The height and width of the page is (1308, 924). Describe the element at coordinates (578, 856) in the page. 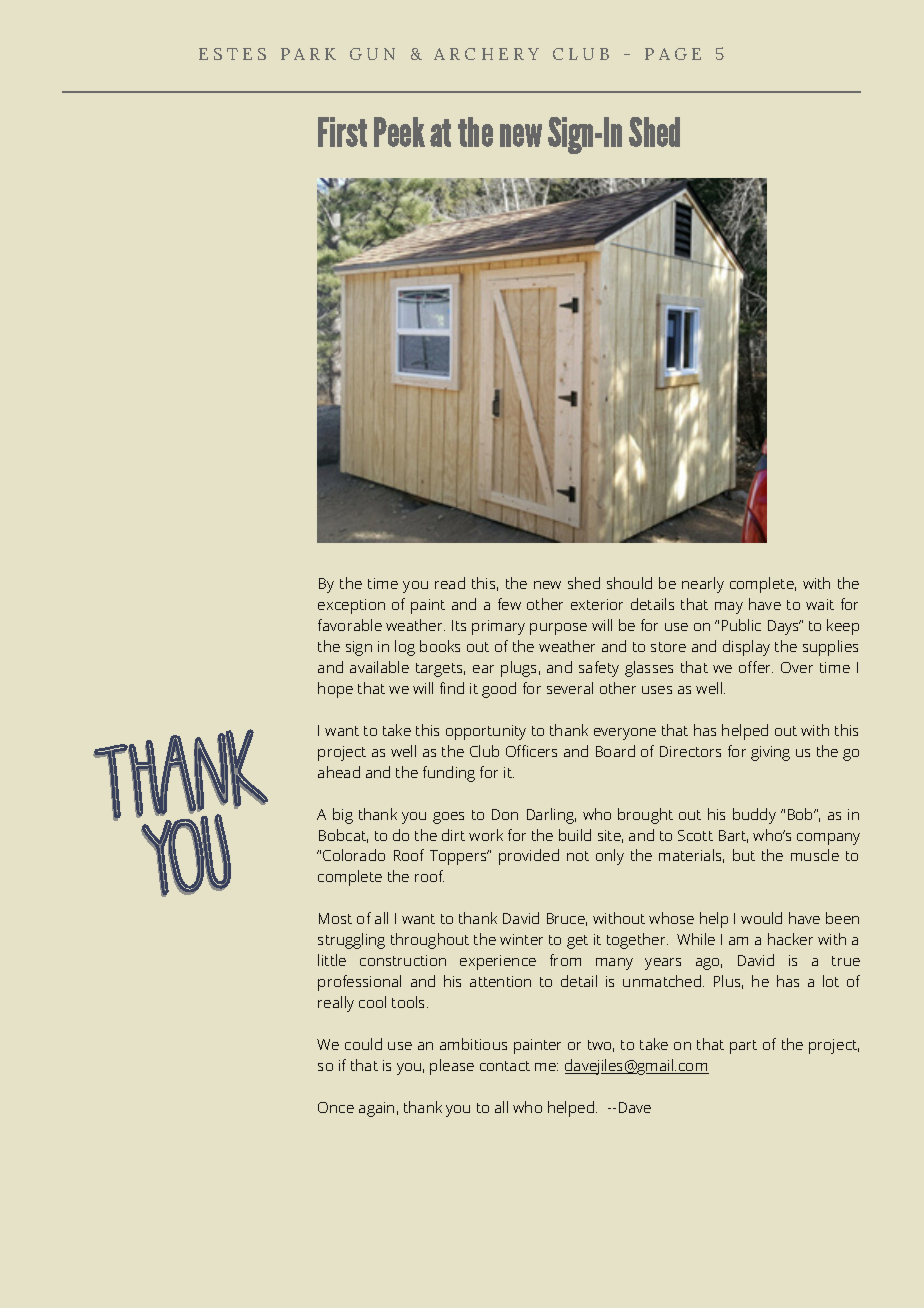

I see `not` at that location.
